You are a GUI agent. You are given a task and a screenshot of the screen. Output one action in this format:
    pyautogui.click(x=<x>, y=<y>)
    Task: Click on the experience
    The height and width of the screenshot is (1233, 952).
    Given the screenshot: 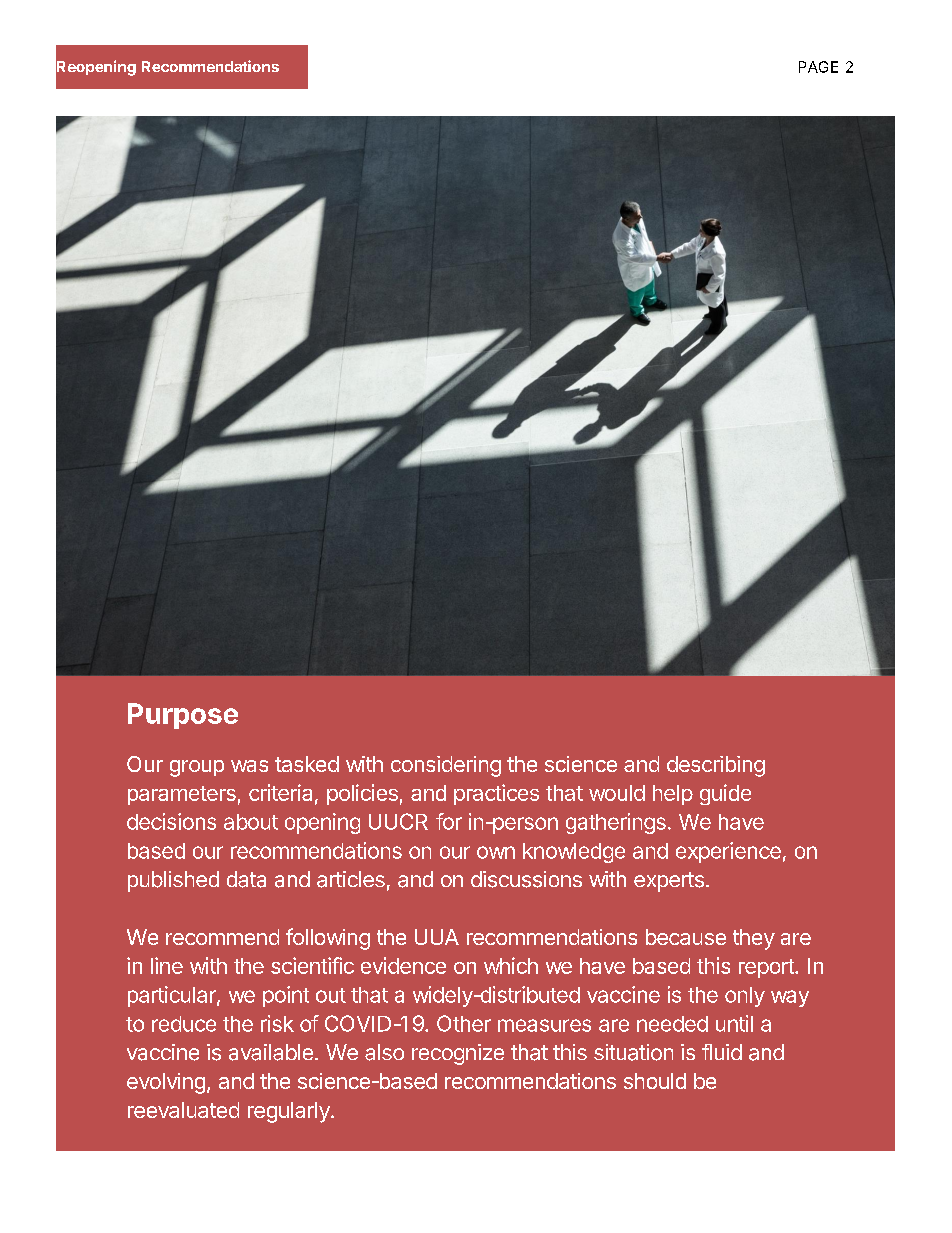 What is the action you would take?
    pyautogui.click(x=728, y=852)
